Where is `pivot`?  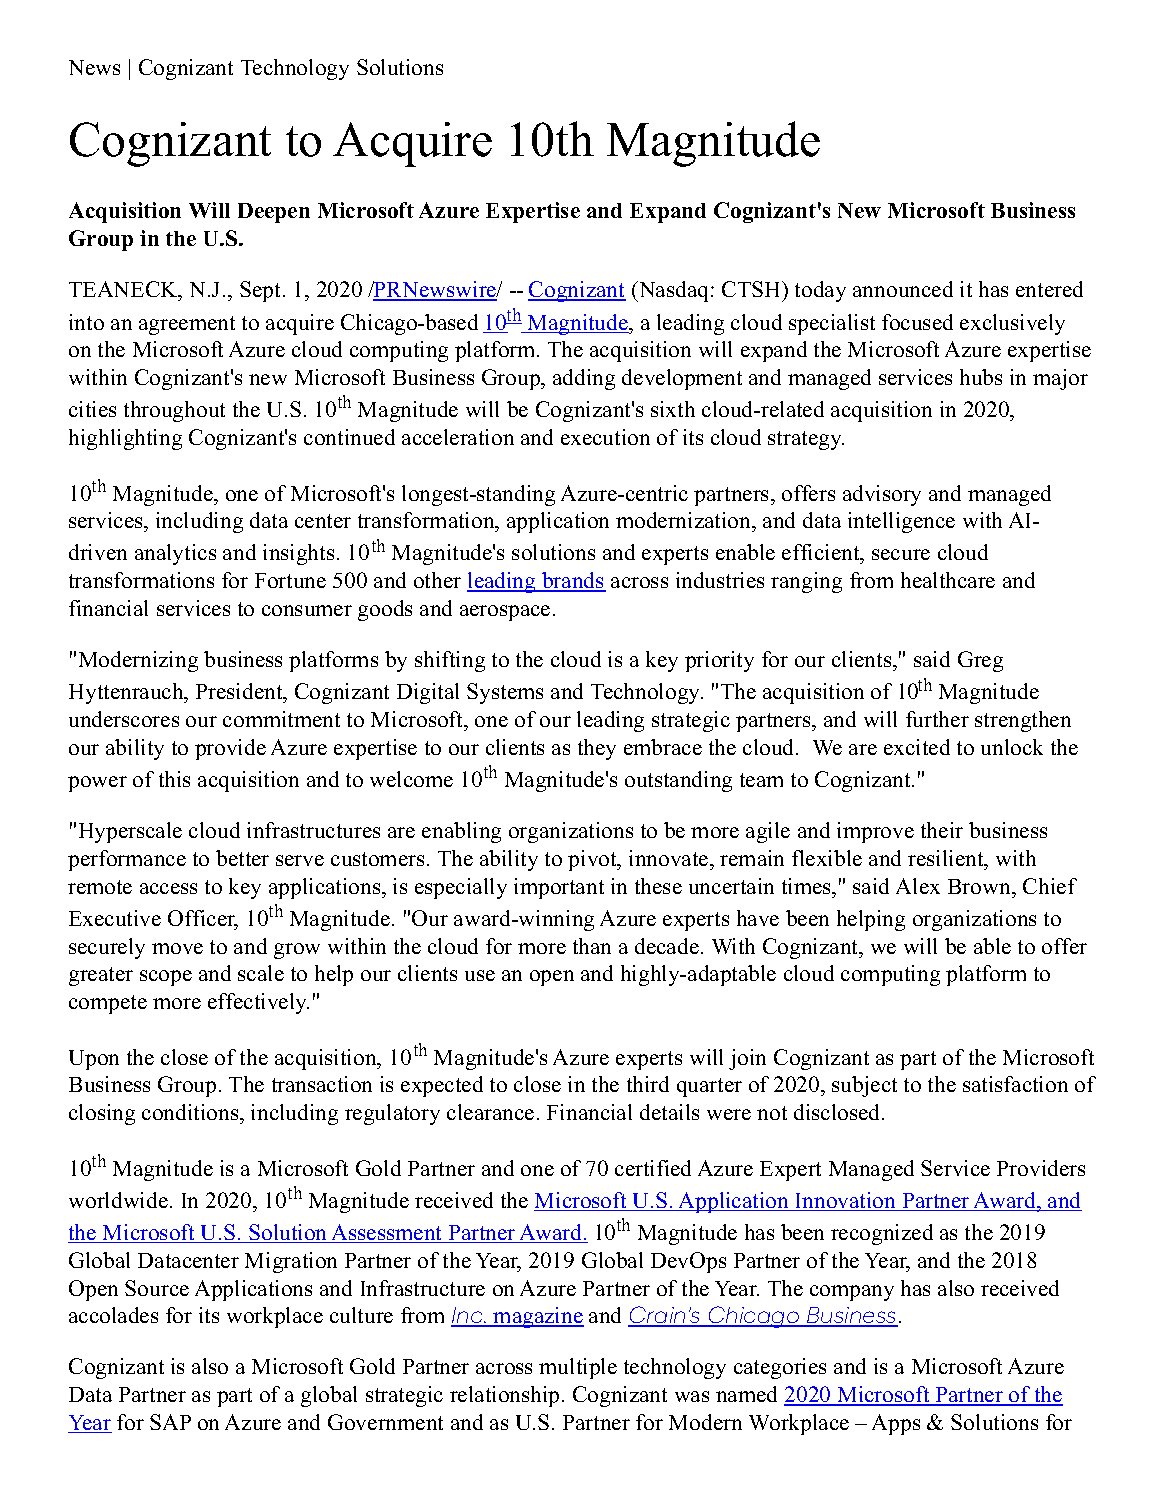
pivot is located at coordinates (593, 860).
